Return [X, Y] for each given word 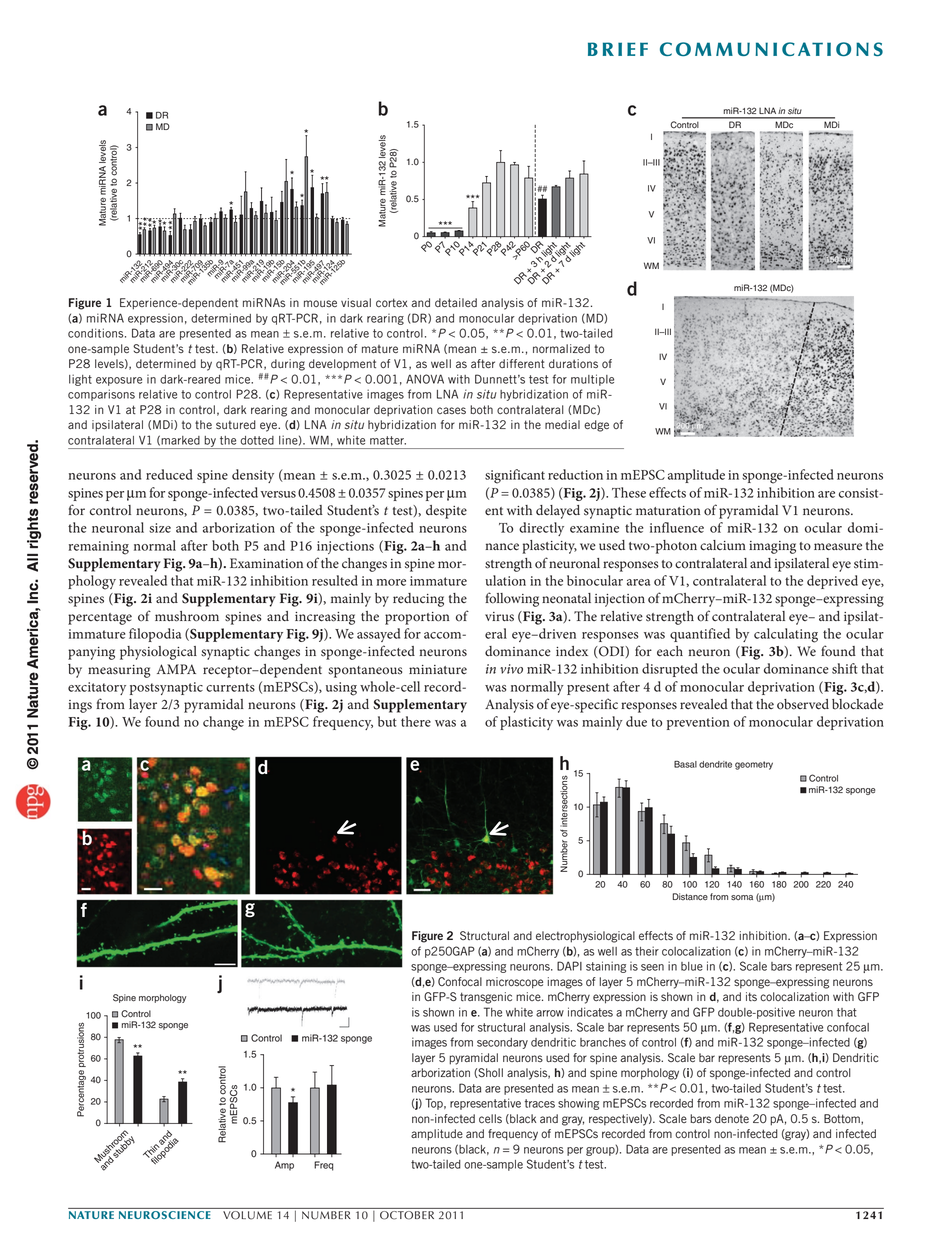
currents [230, 687]
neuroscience [164, 1215]
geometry [754, 765]
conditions [97, 333]
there [416, 721]
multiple [592, 380]
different [522, 364]
